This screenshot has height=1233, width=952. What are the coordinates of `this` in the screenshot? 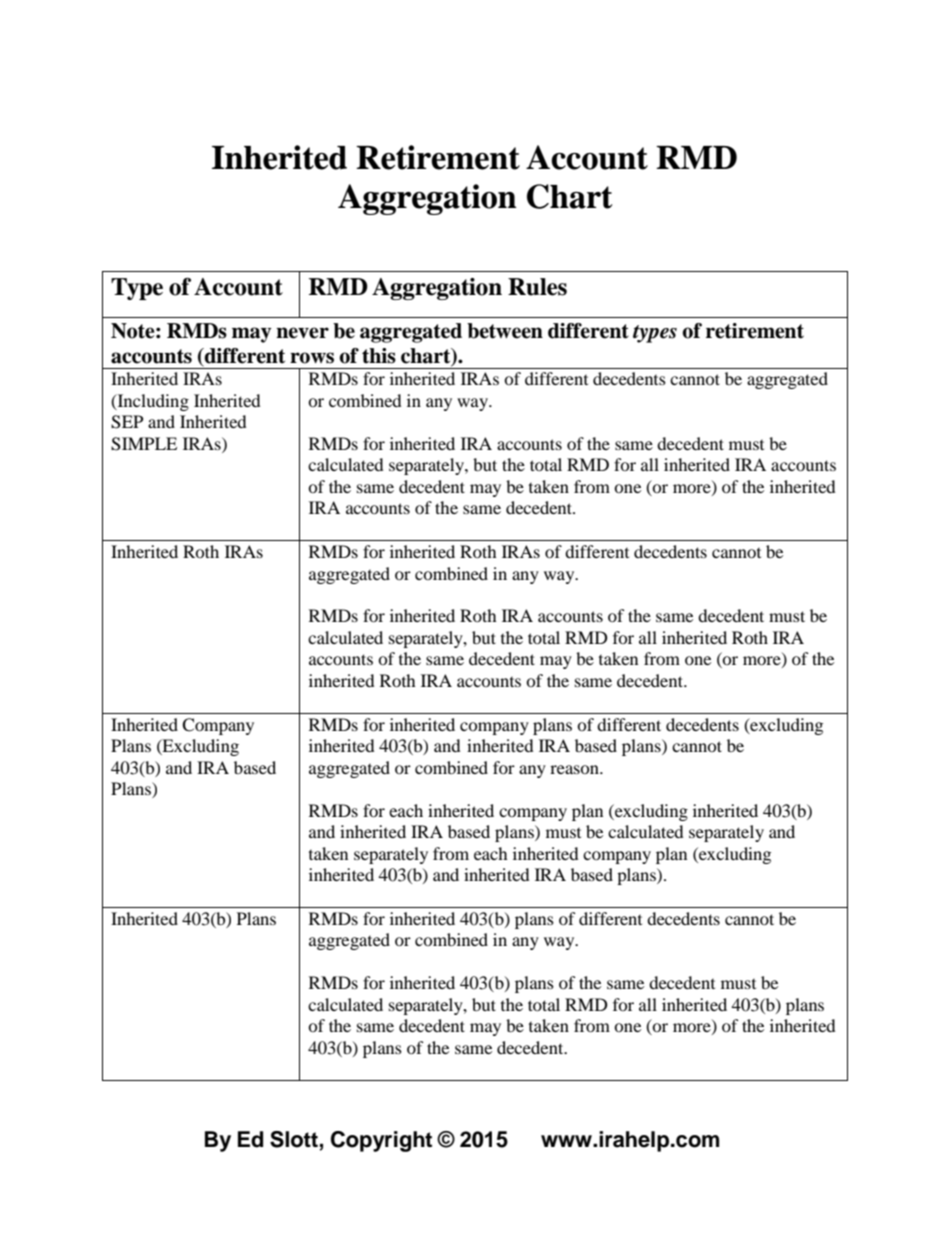 It's located at (379, 356).
